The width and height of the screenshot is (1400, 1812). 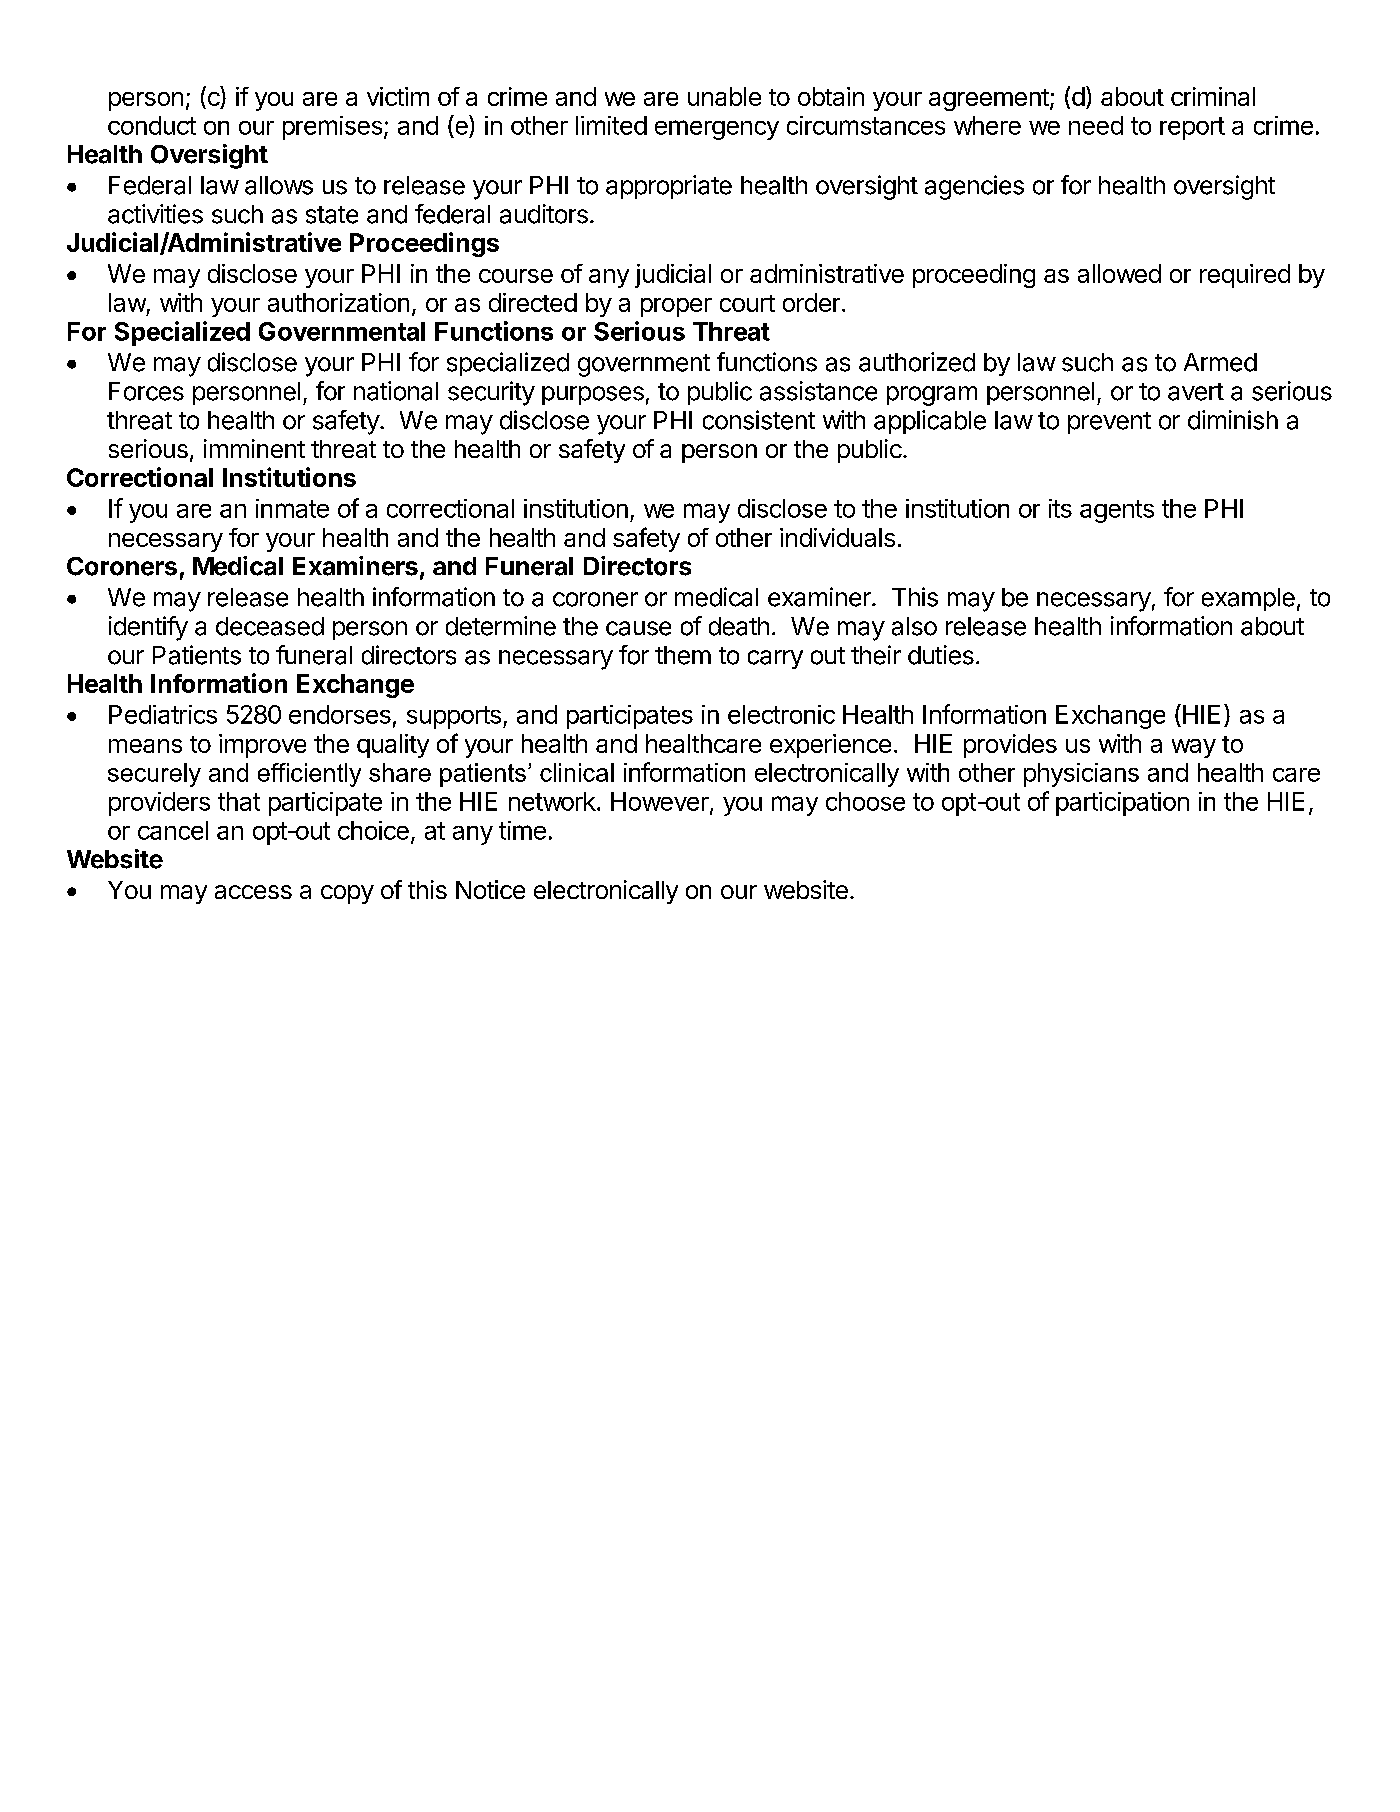 What do you see at coordinates (661, 802) in the screenshot?
I see `However` at bounding box center [661, 802].
